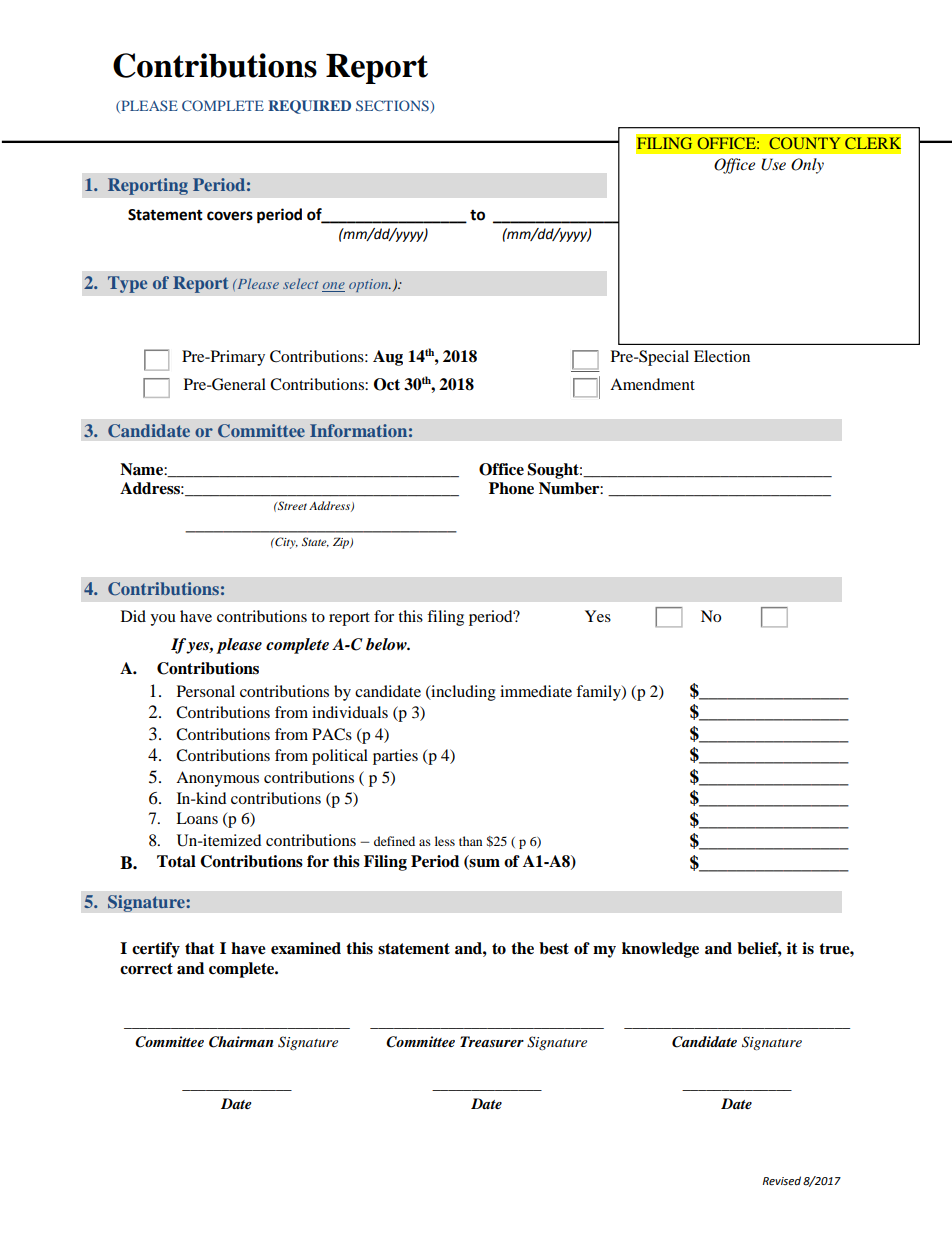 The height and width of the screenshot is (1233, 952). Describe the element at coordinates (511, 488) in the screenshot. I see `Phone` at that location.
